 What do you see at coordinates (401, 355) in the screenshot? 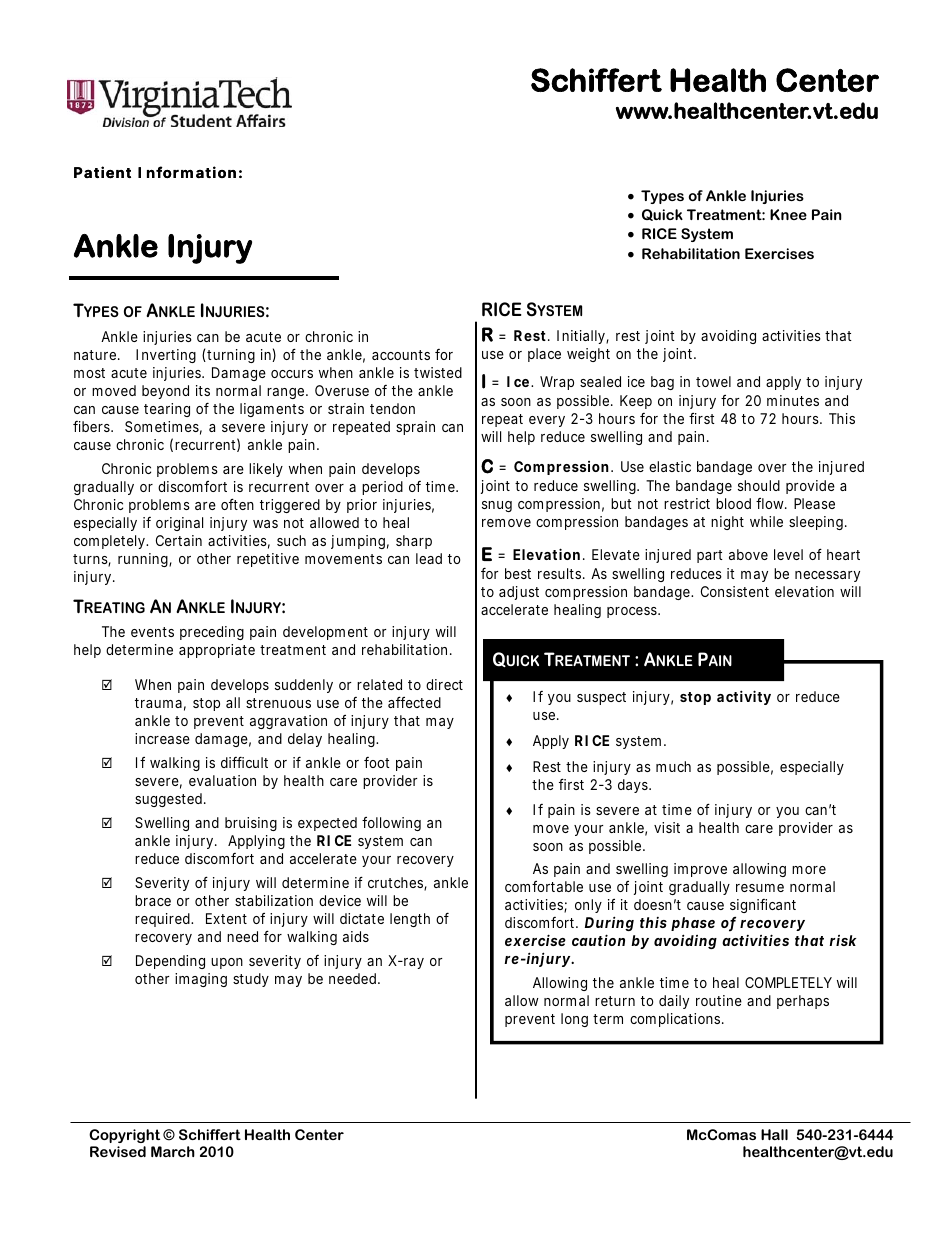
I see `accounts` at bounding box center [401, 355].
